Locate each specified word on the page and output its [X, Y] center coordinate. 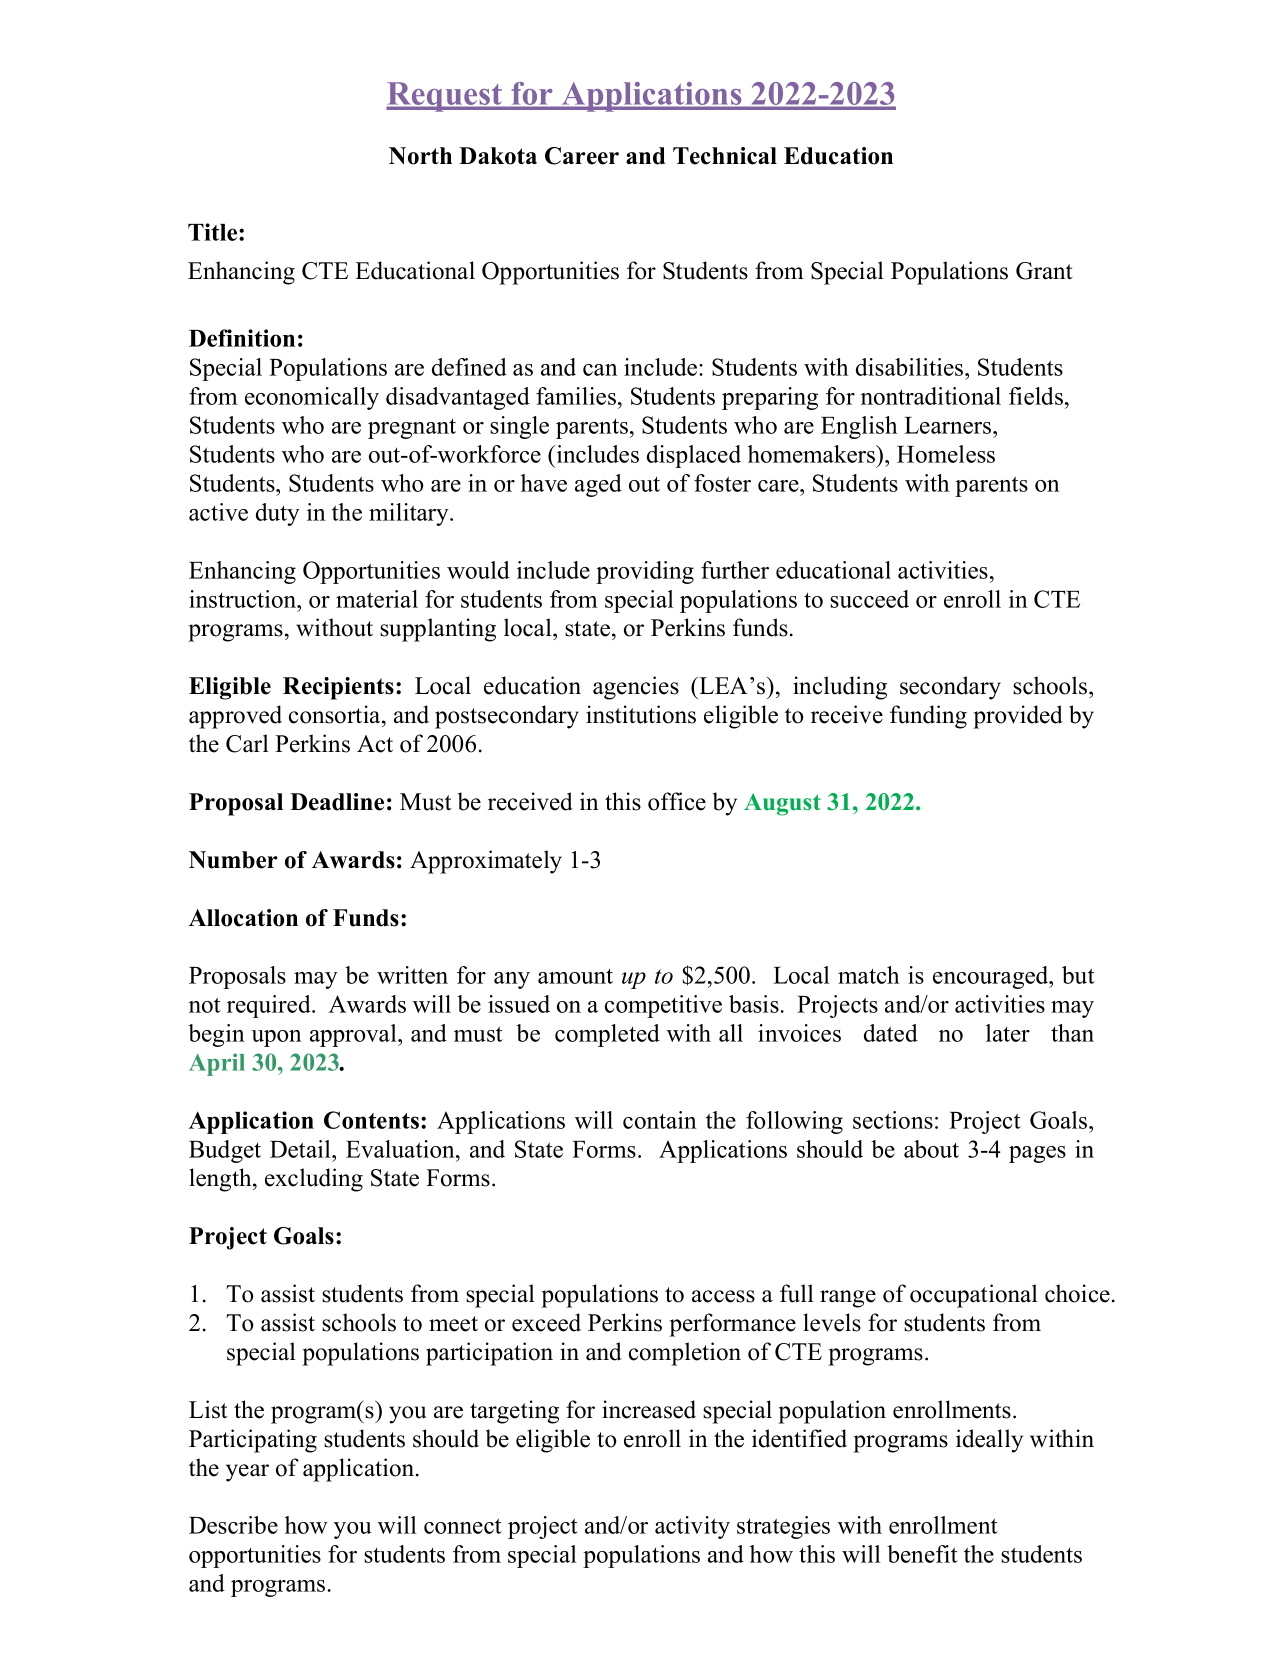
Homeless [946, 454]
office [677, 801]
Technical [725, 156]
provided [1018, 717]
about [931, 1149]
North [420, 156]
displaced [694, 456]
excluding [314, 1180]
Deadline [337, 802]
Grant [1044, 271]
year [247, 1473]
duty [278, 514]
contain [660, 1120]
